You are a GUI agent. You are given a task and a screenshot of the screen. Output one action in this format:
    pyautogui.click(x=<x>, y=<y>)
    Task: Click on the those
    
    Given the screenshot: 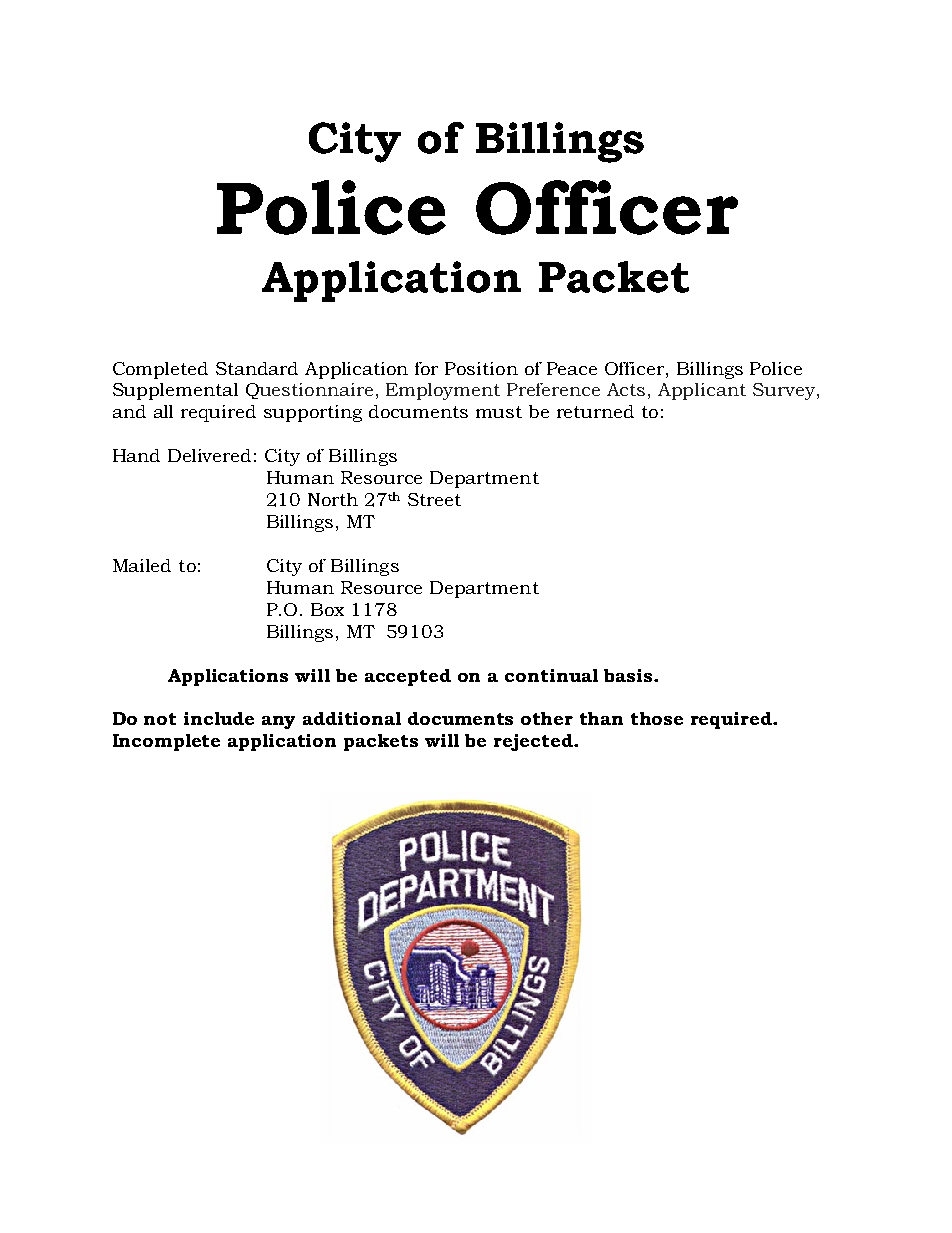 What is the action you would take?
    pyautogui.click(x=657, y=718)
